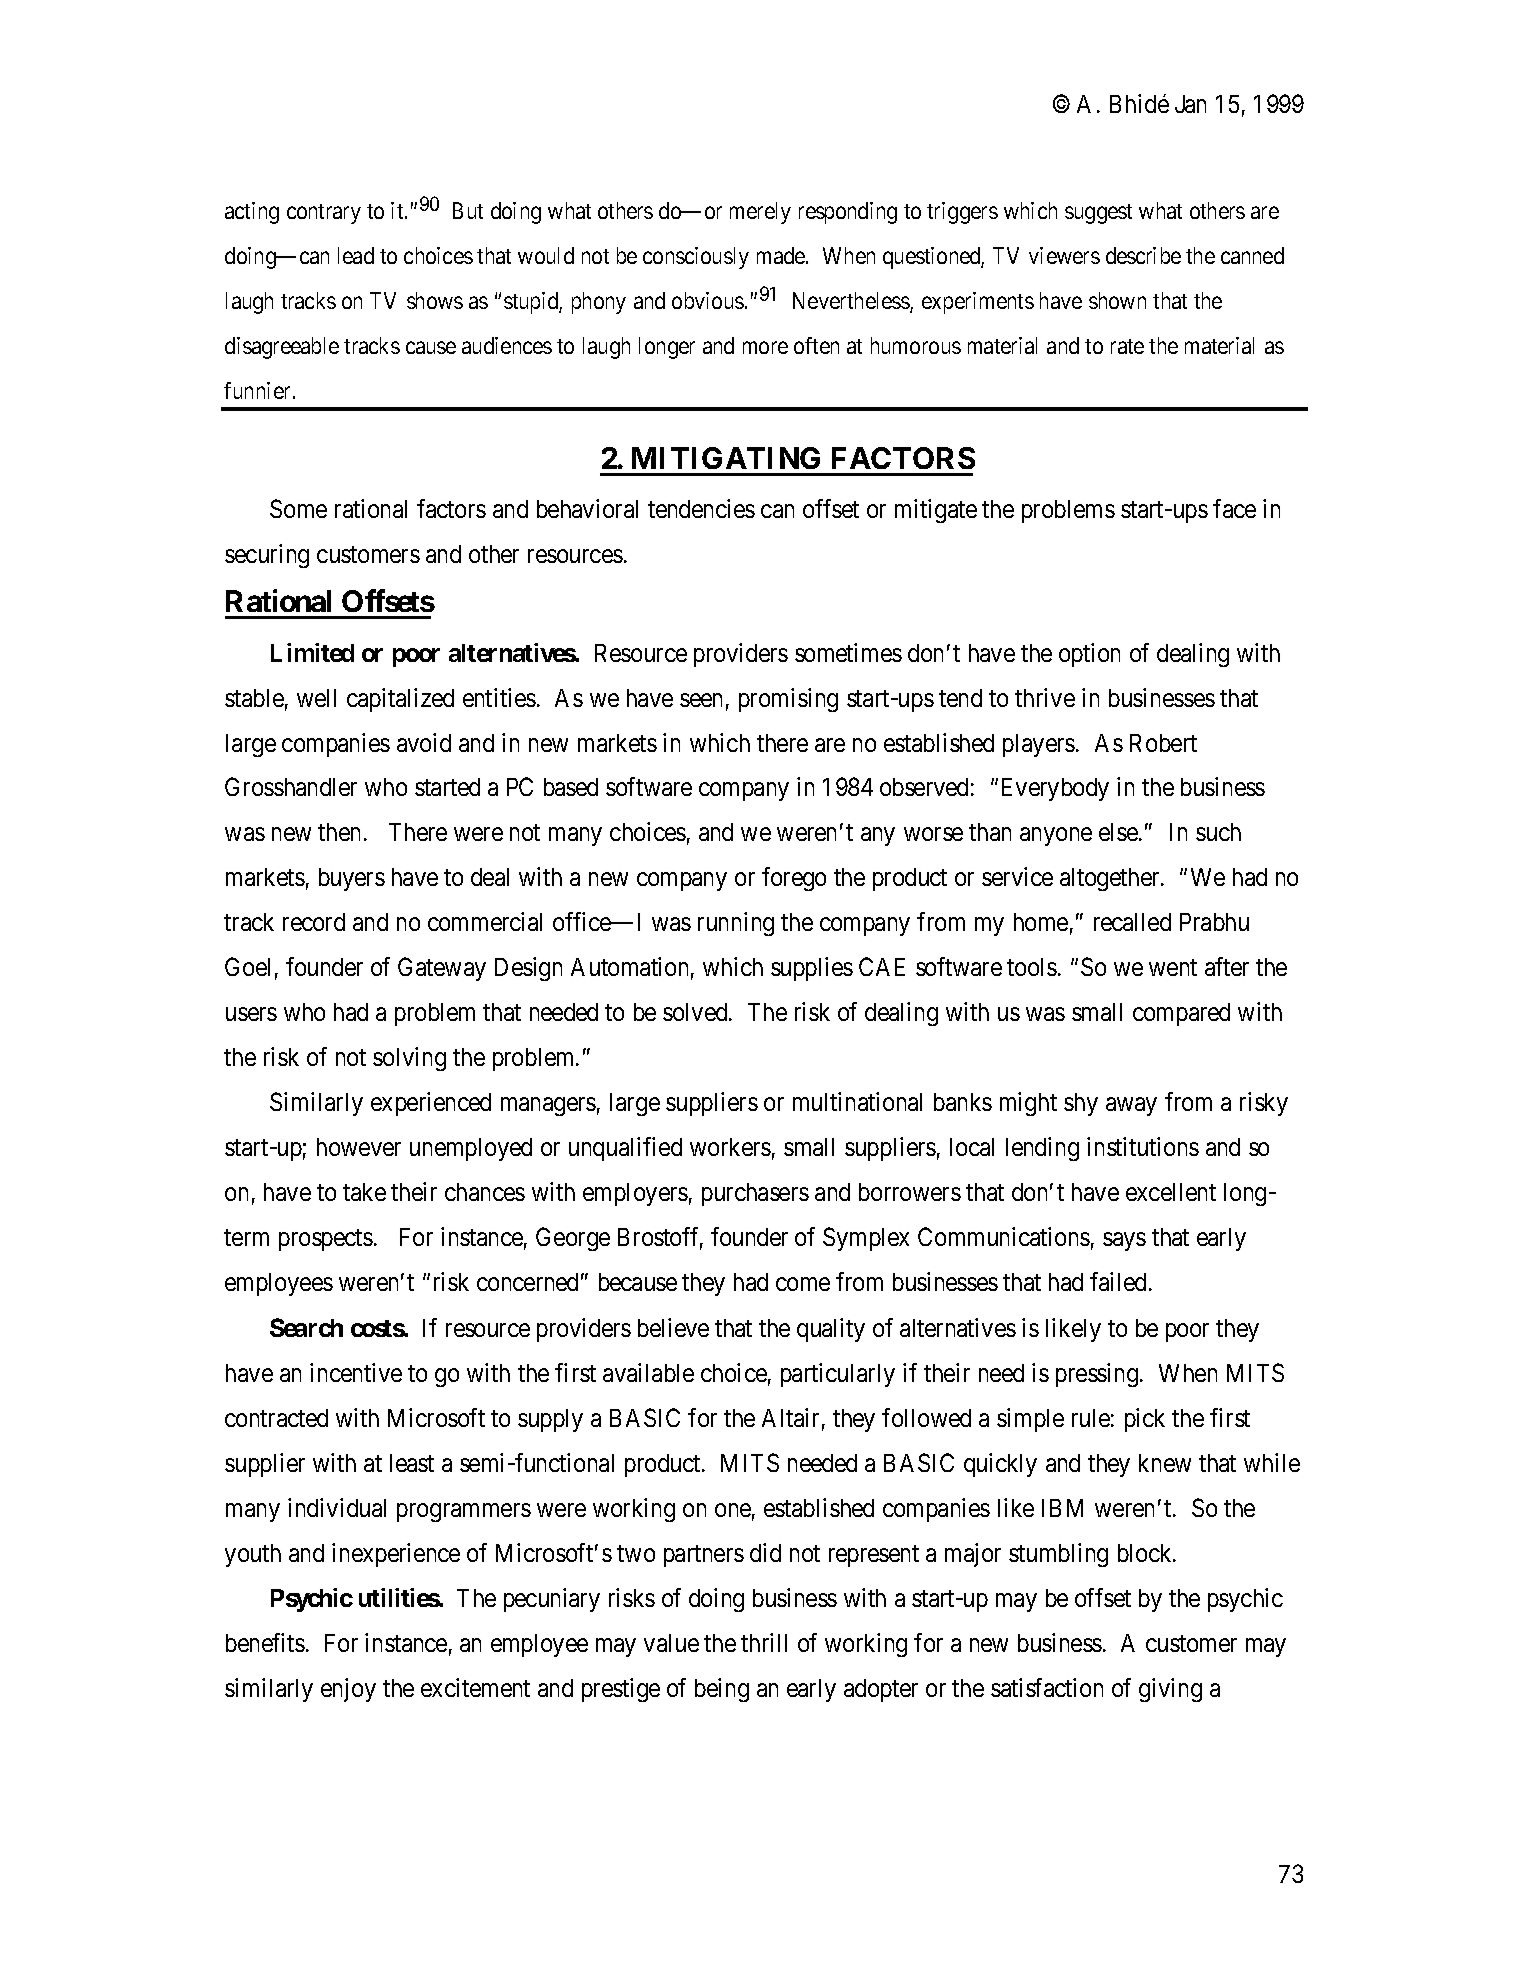 This screenshot has width=1529, height=1979. I want to click on buyers, so click(352, 879).
